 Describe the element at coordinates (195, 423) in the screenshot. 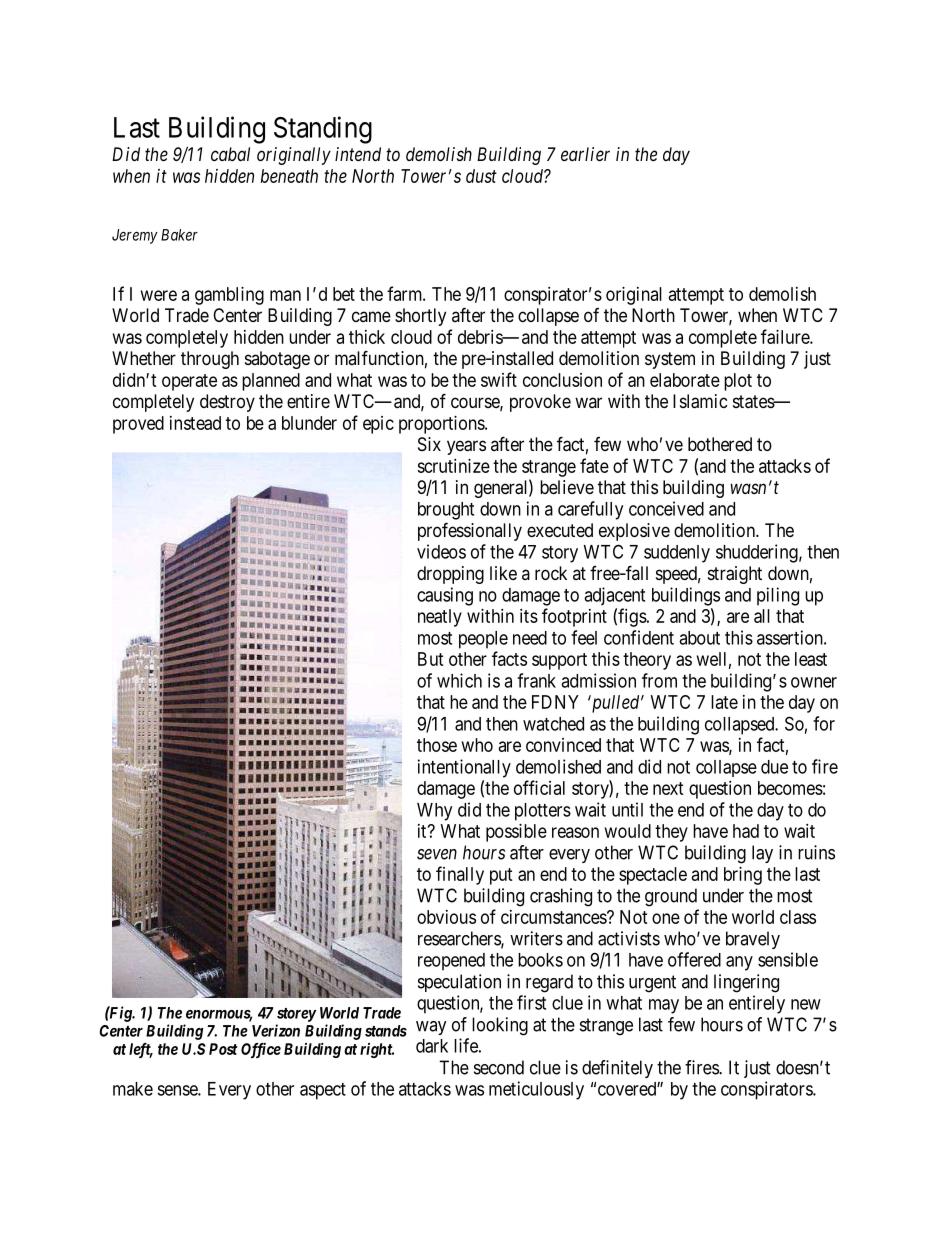

I see `instead` at that location.
